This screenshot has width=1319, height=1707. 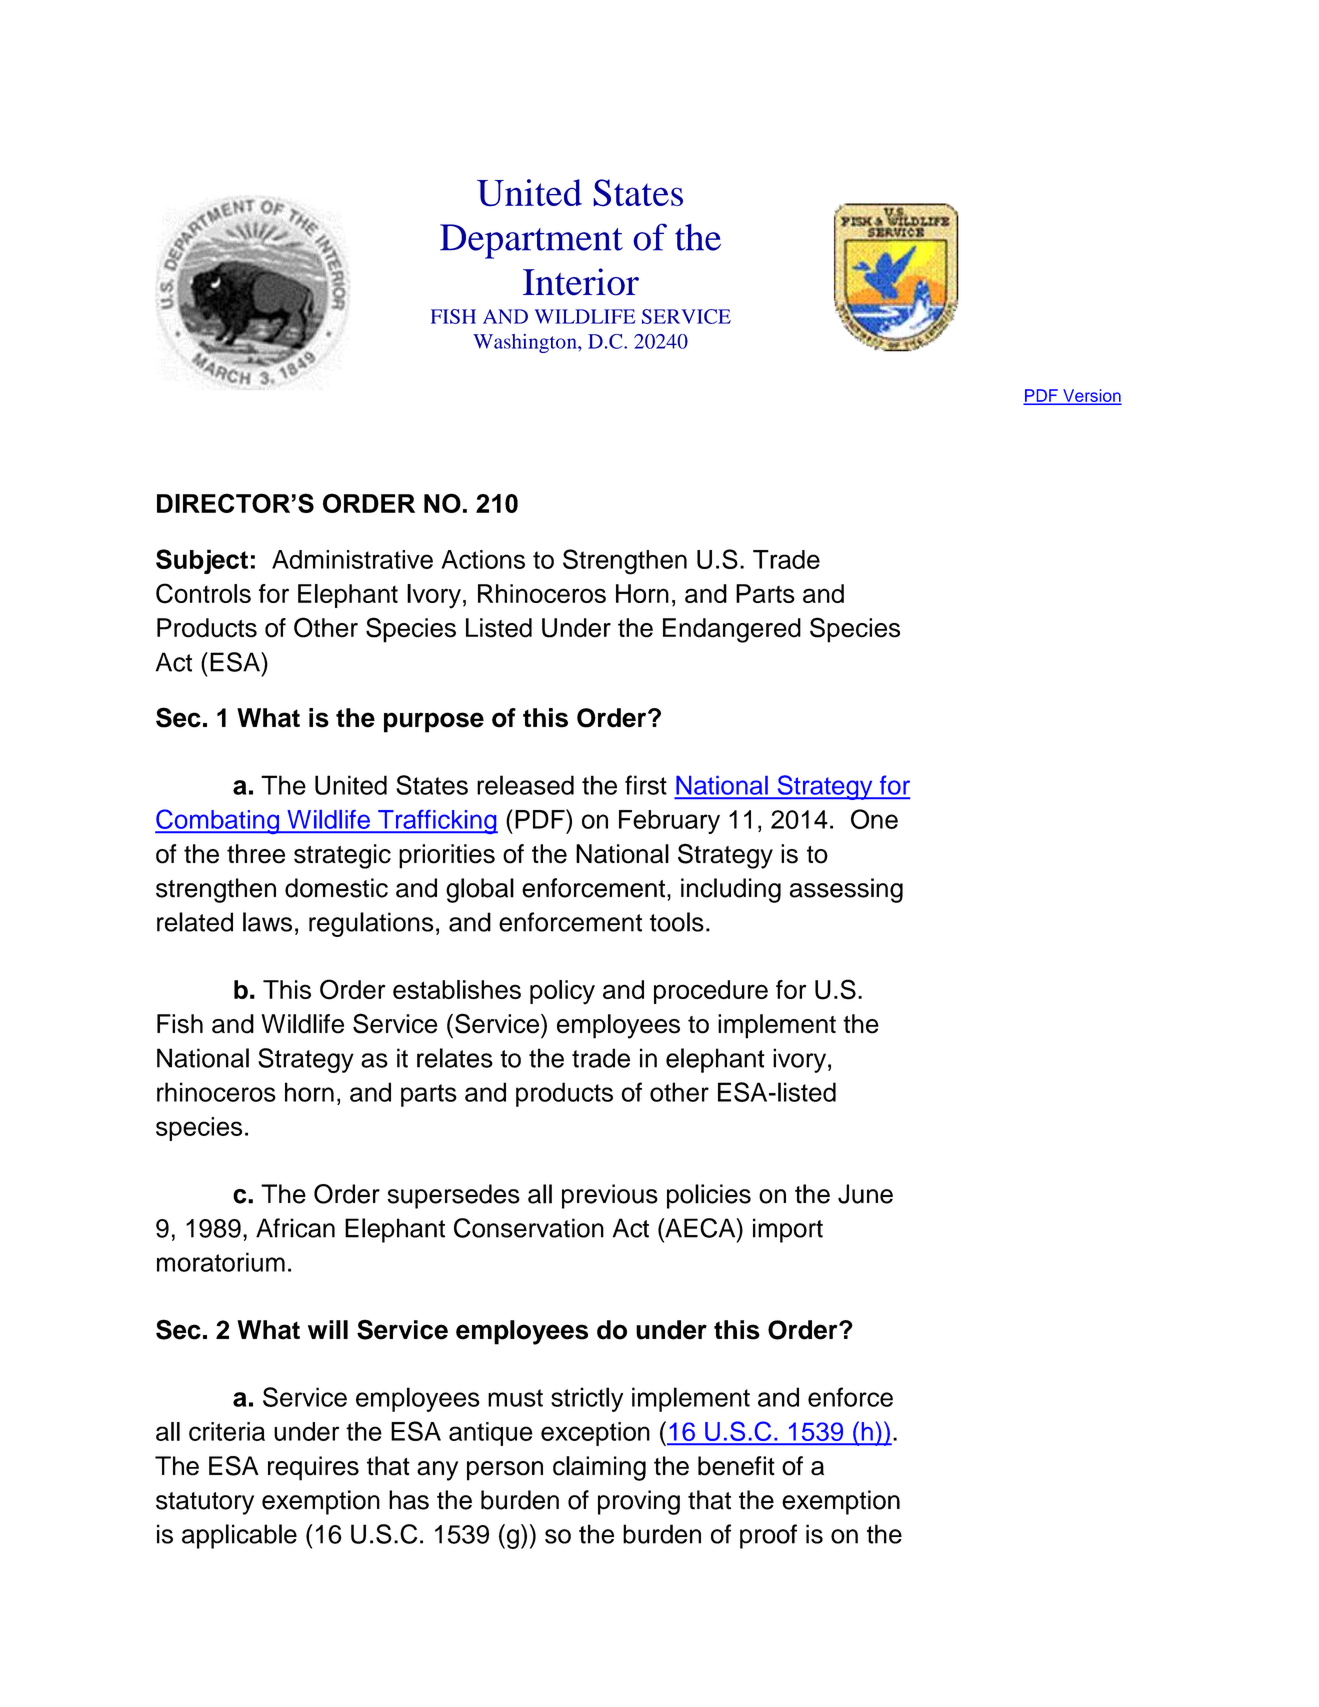 What do you see at coordinates (610, 1196) in the screenshot?
I see `previous` at bounding box center [610, 1196].
